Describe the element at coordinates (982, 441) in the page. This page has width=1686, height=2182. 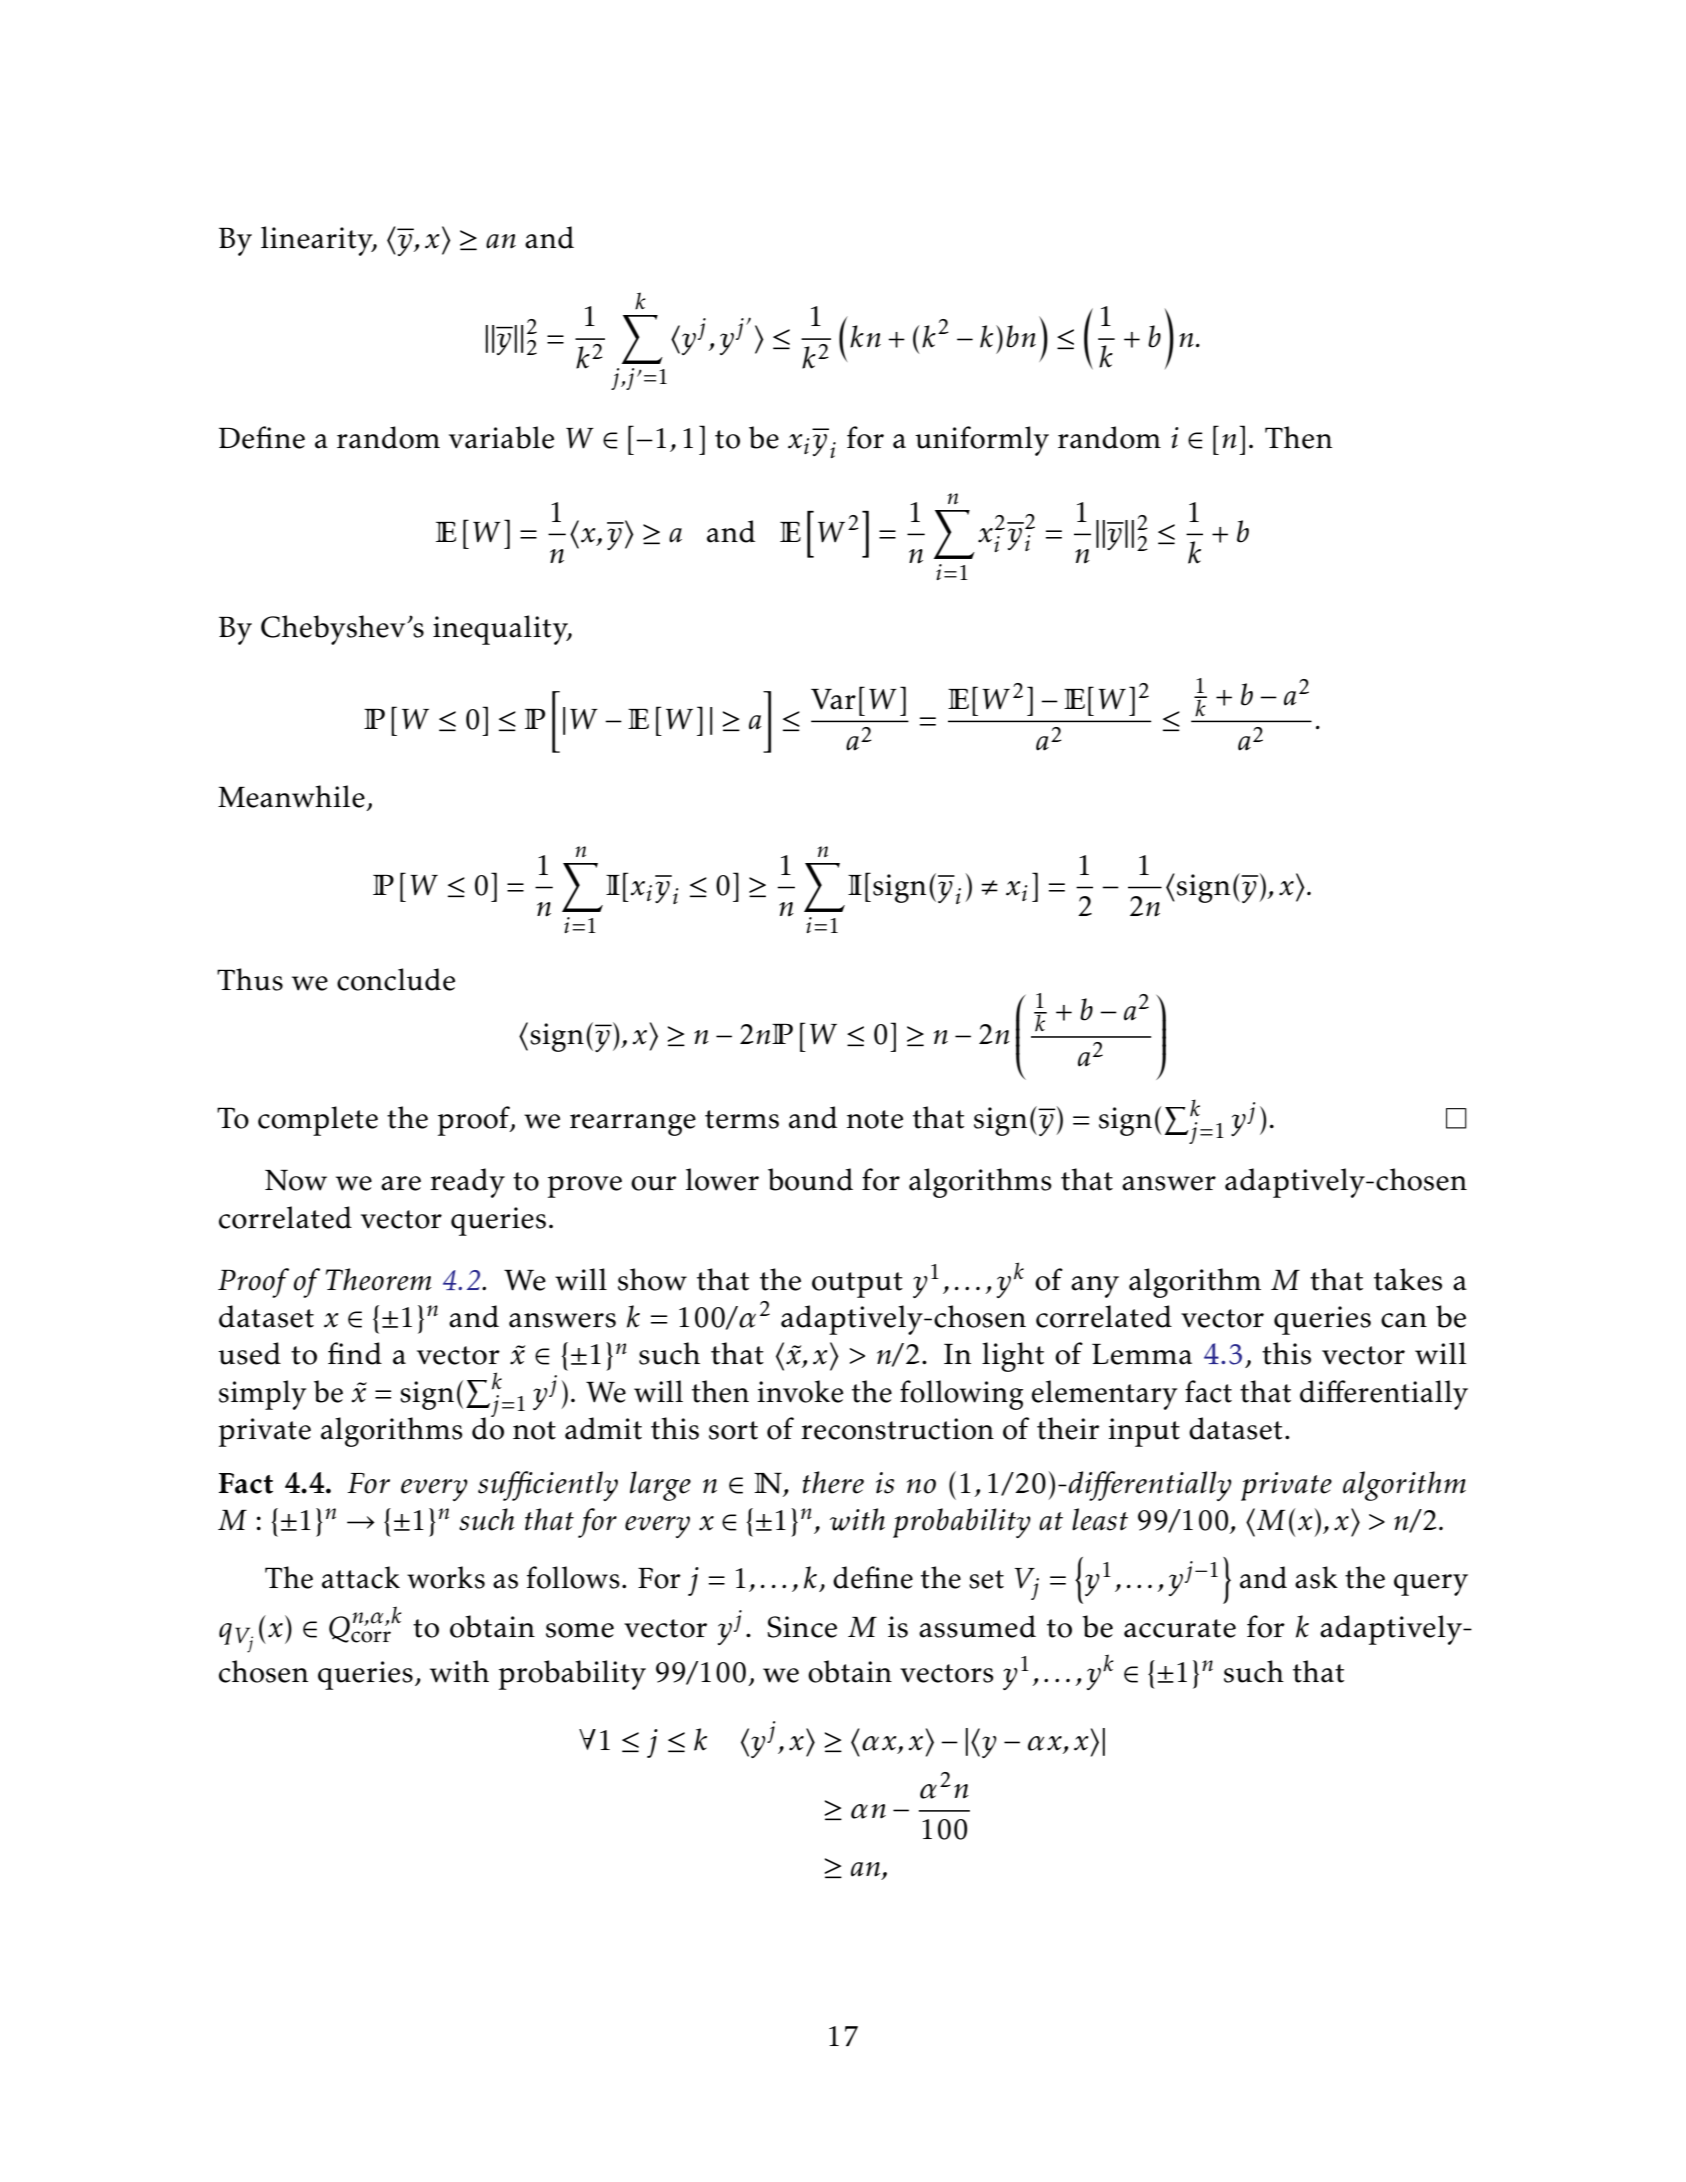
I see `uniformly` at that location.
